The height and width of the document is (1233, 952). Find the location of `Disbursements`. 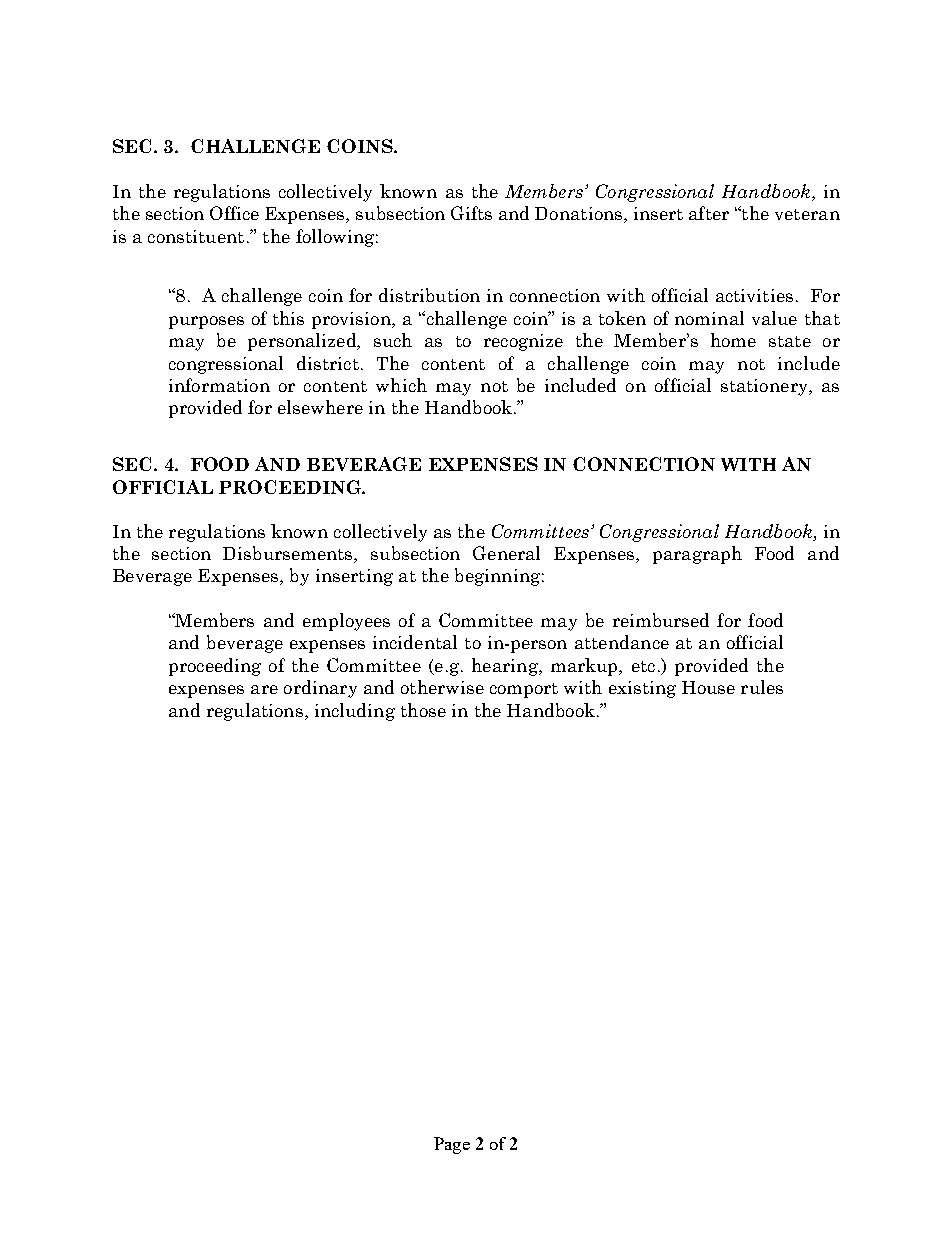

Disbursements is located at coordinates (289, 554).
